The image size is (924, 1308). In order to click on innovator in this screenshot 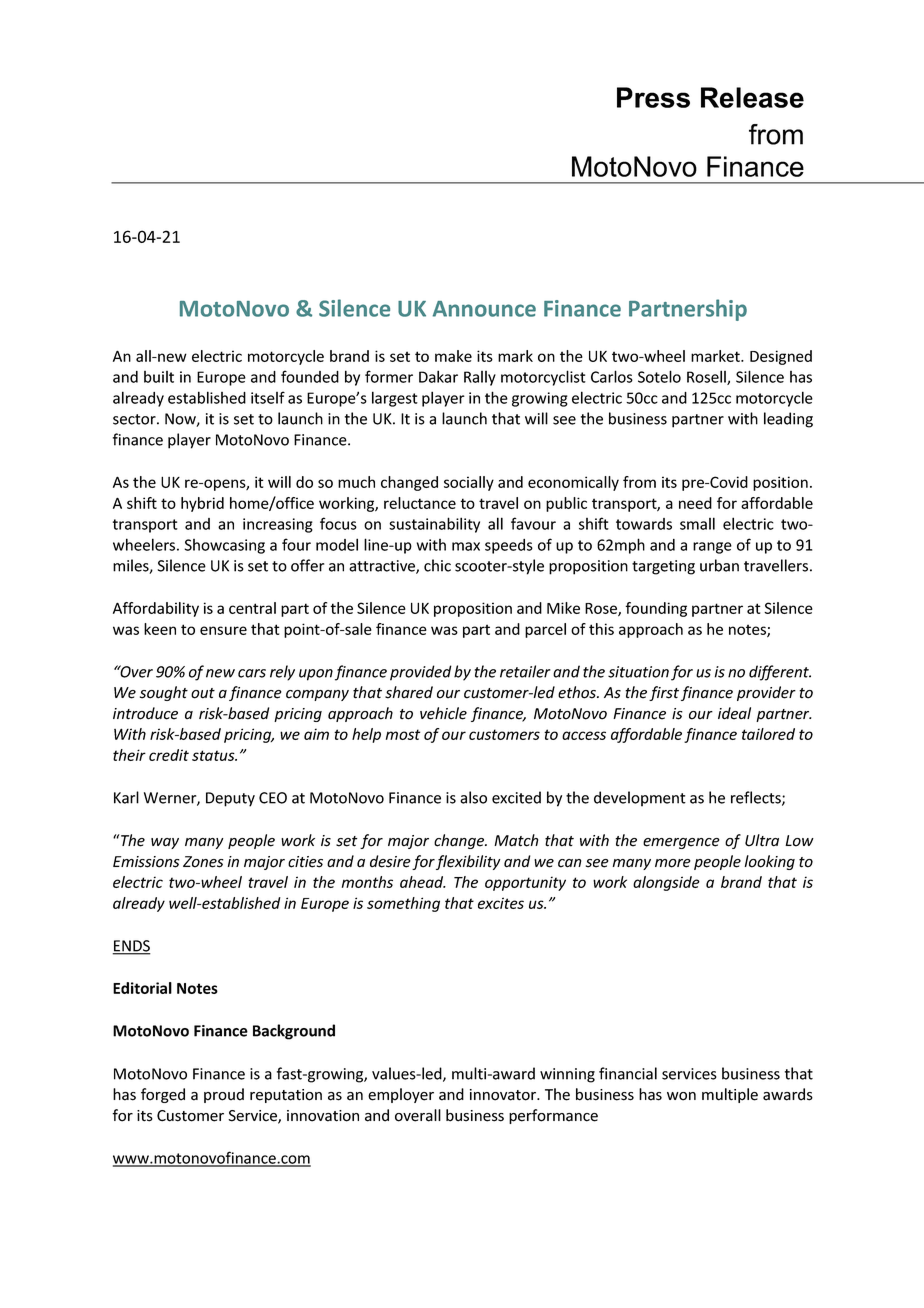, I will do `click(504, 1095)`.
